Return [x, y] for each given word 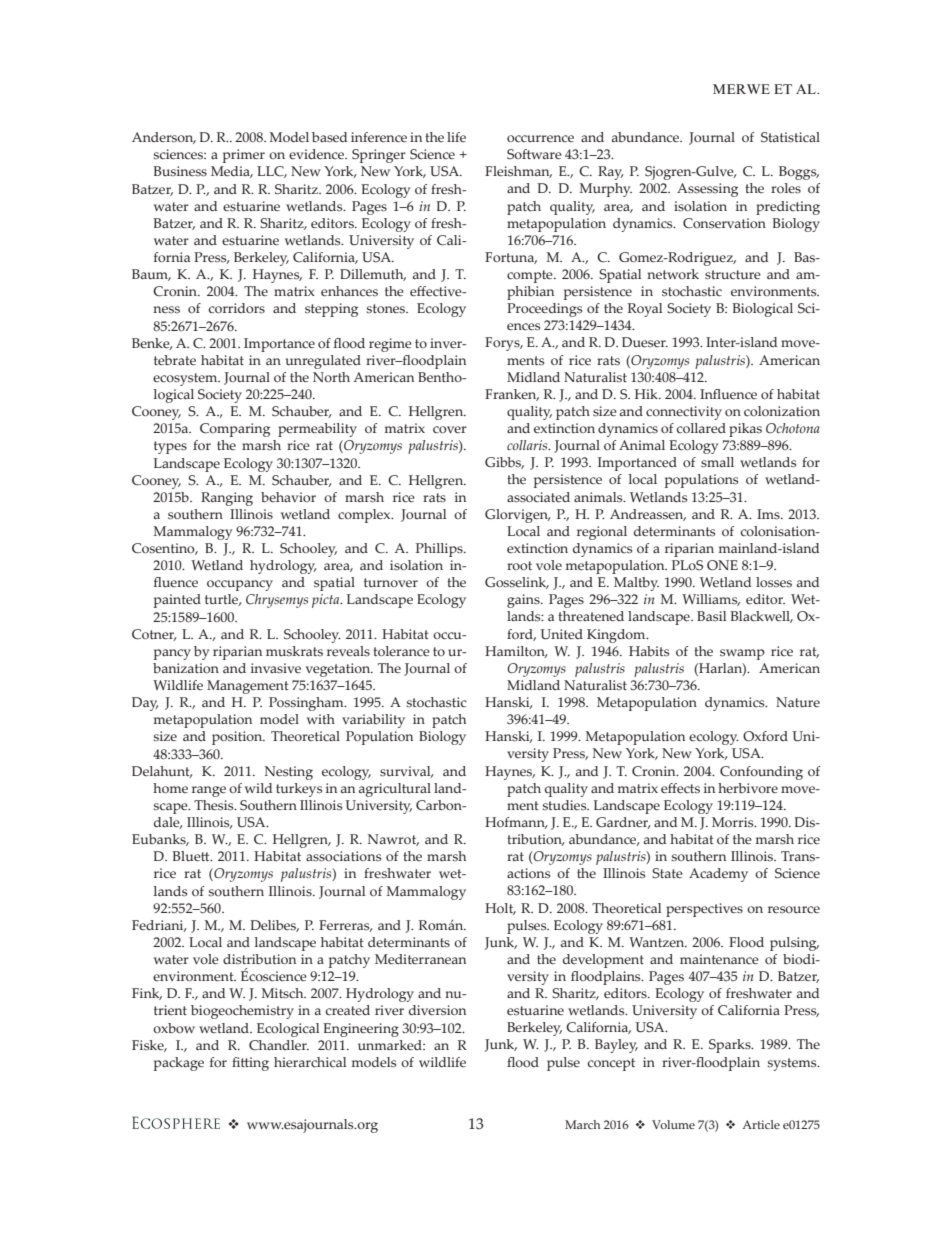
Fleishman [518, 172]
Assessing [707, 190]
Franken [512, 395]
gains [524, 601]
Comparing [235, 430]
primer [244, 156]
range [209, 791]
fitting [250, 1064]
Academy [718, 875]
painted [177, 601]
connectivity [684, 413]
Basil [711, 616]
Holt [500, 909]
